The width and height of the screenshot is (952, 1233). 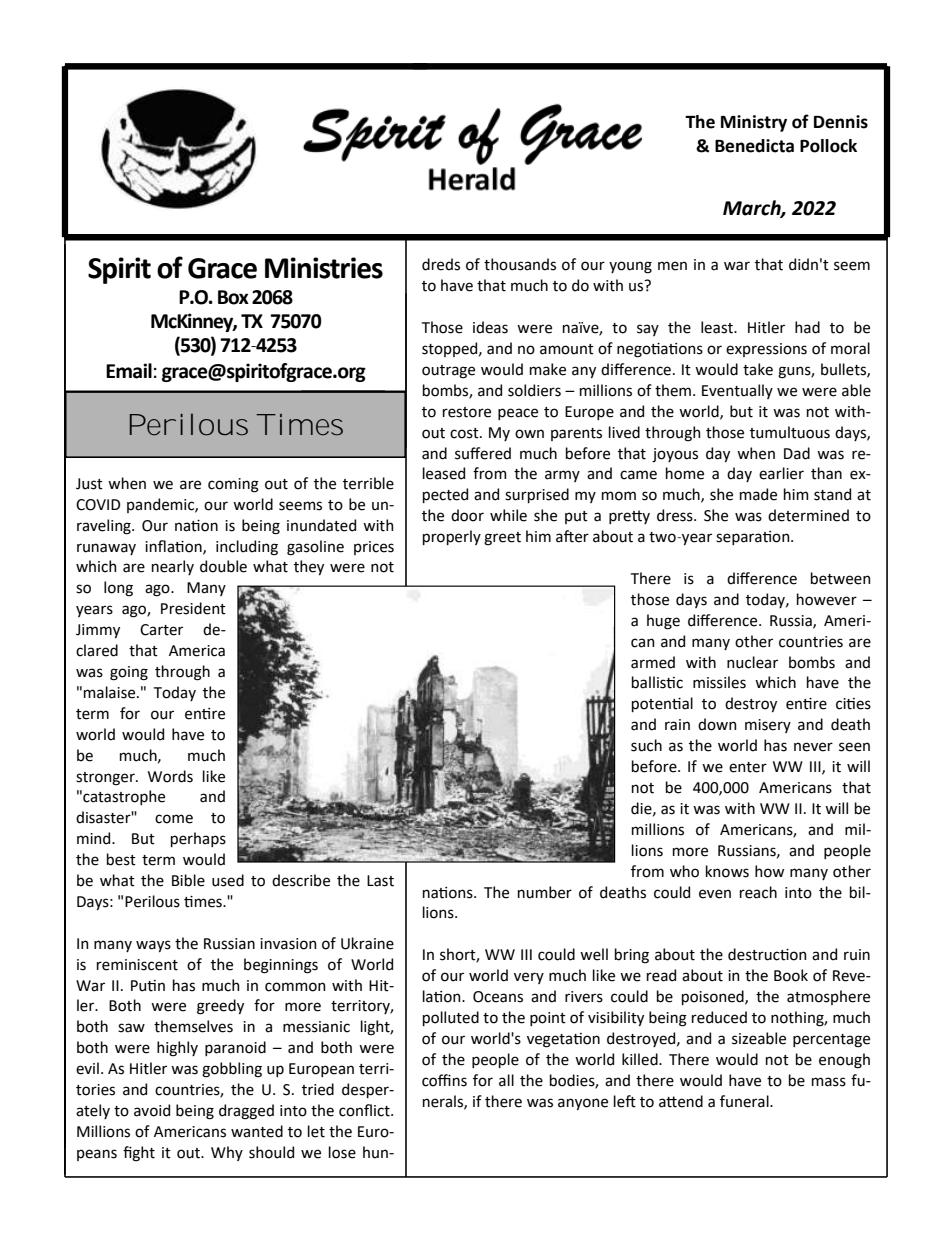 I want to click on enter, so click(x=748, y=767).
